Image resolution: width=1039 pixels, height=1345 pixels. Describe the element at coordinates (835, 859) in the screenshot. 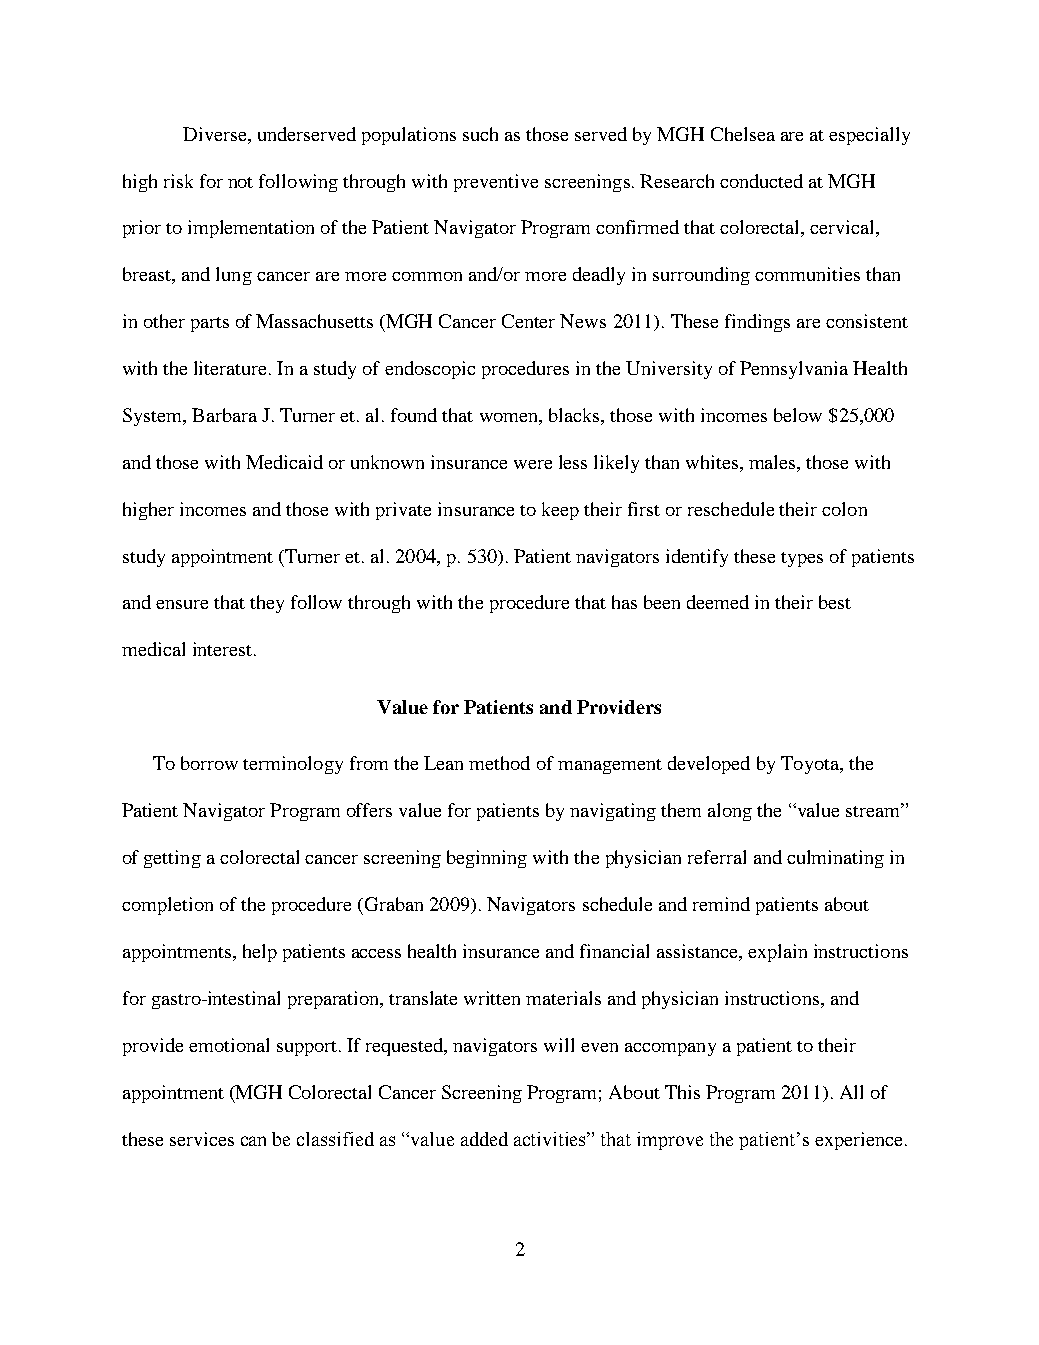

I see `culminating` at that location.
